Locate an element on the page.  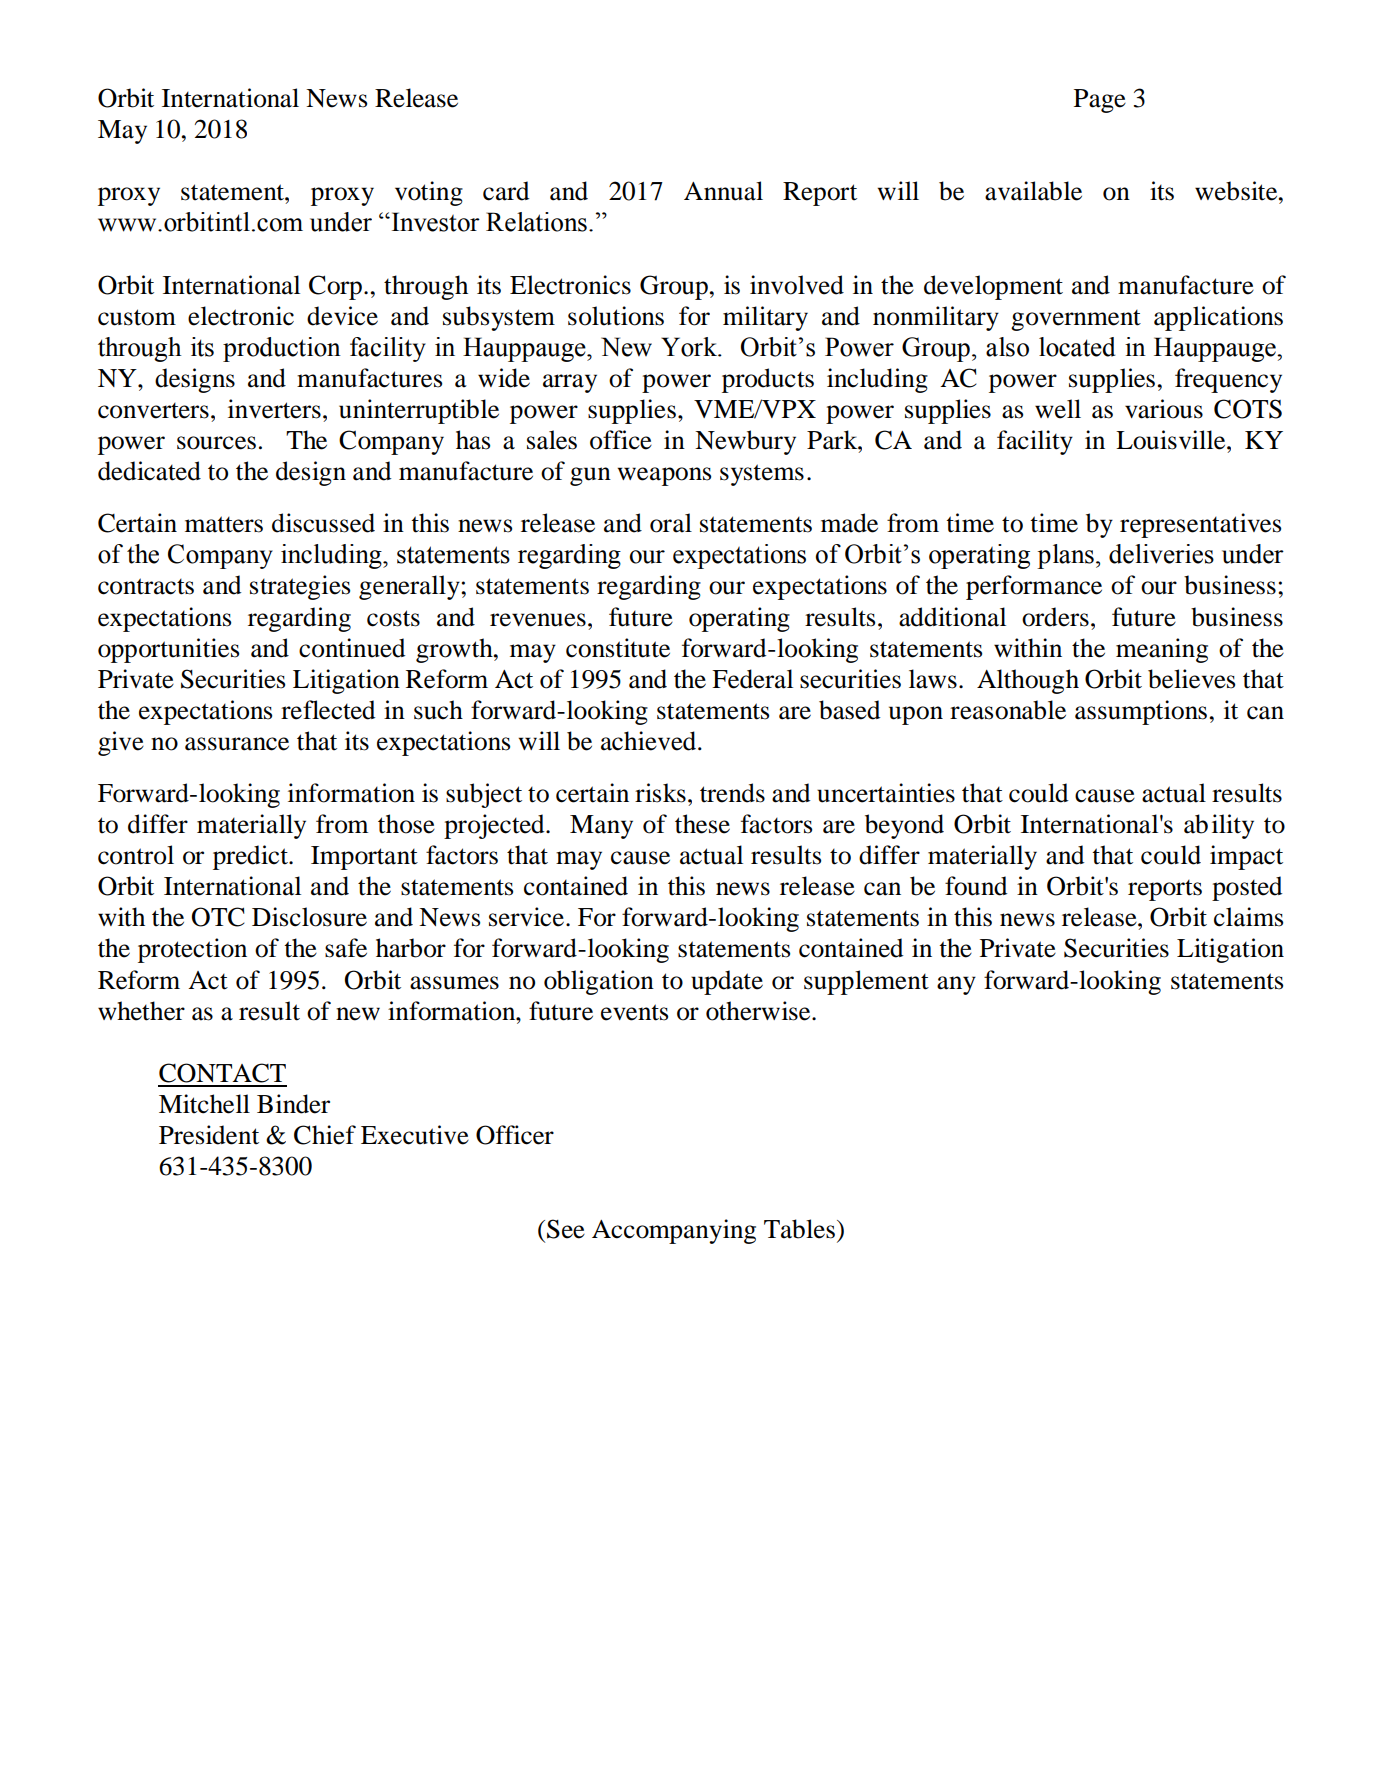
Tables is located at coordinates (799, 1229).
